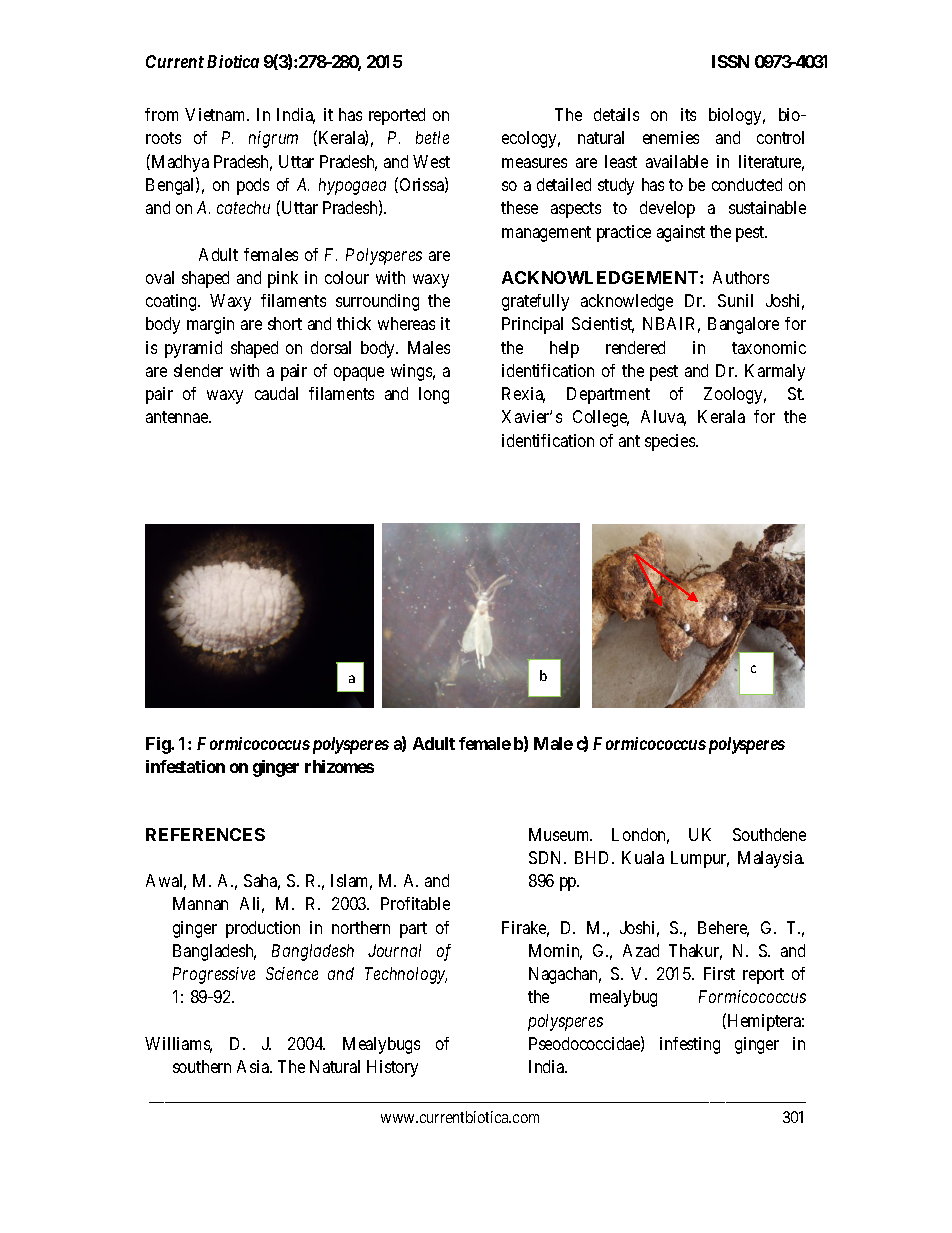 Image resolution: width=952 pixels, height=1233 pixels. I want to click on Vietnam, so click(217, 114).
